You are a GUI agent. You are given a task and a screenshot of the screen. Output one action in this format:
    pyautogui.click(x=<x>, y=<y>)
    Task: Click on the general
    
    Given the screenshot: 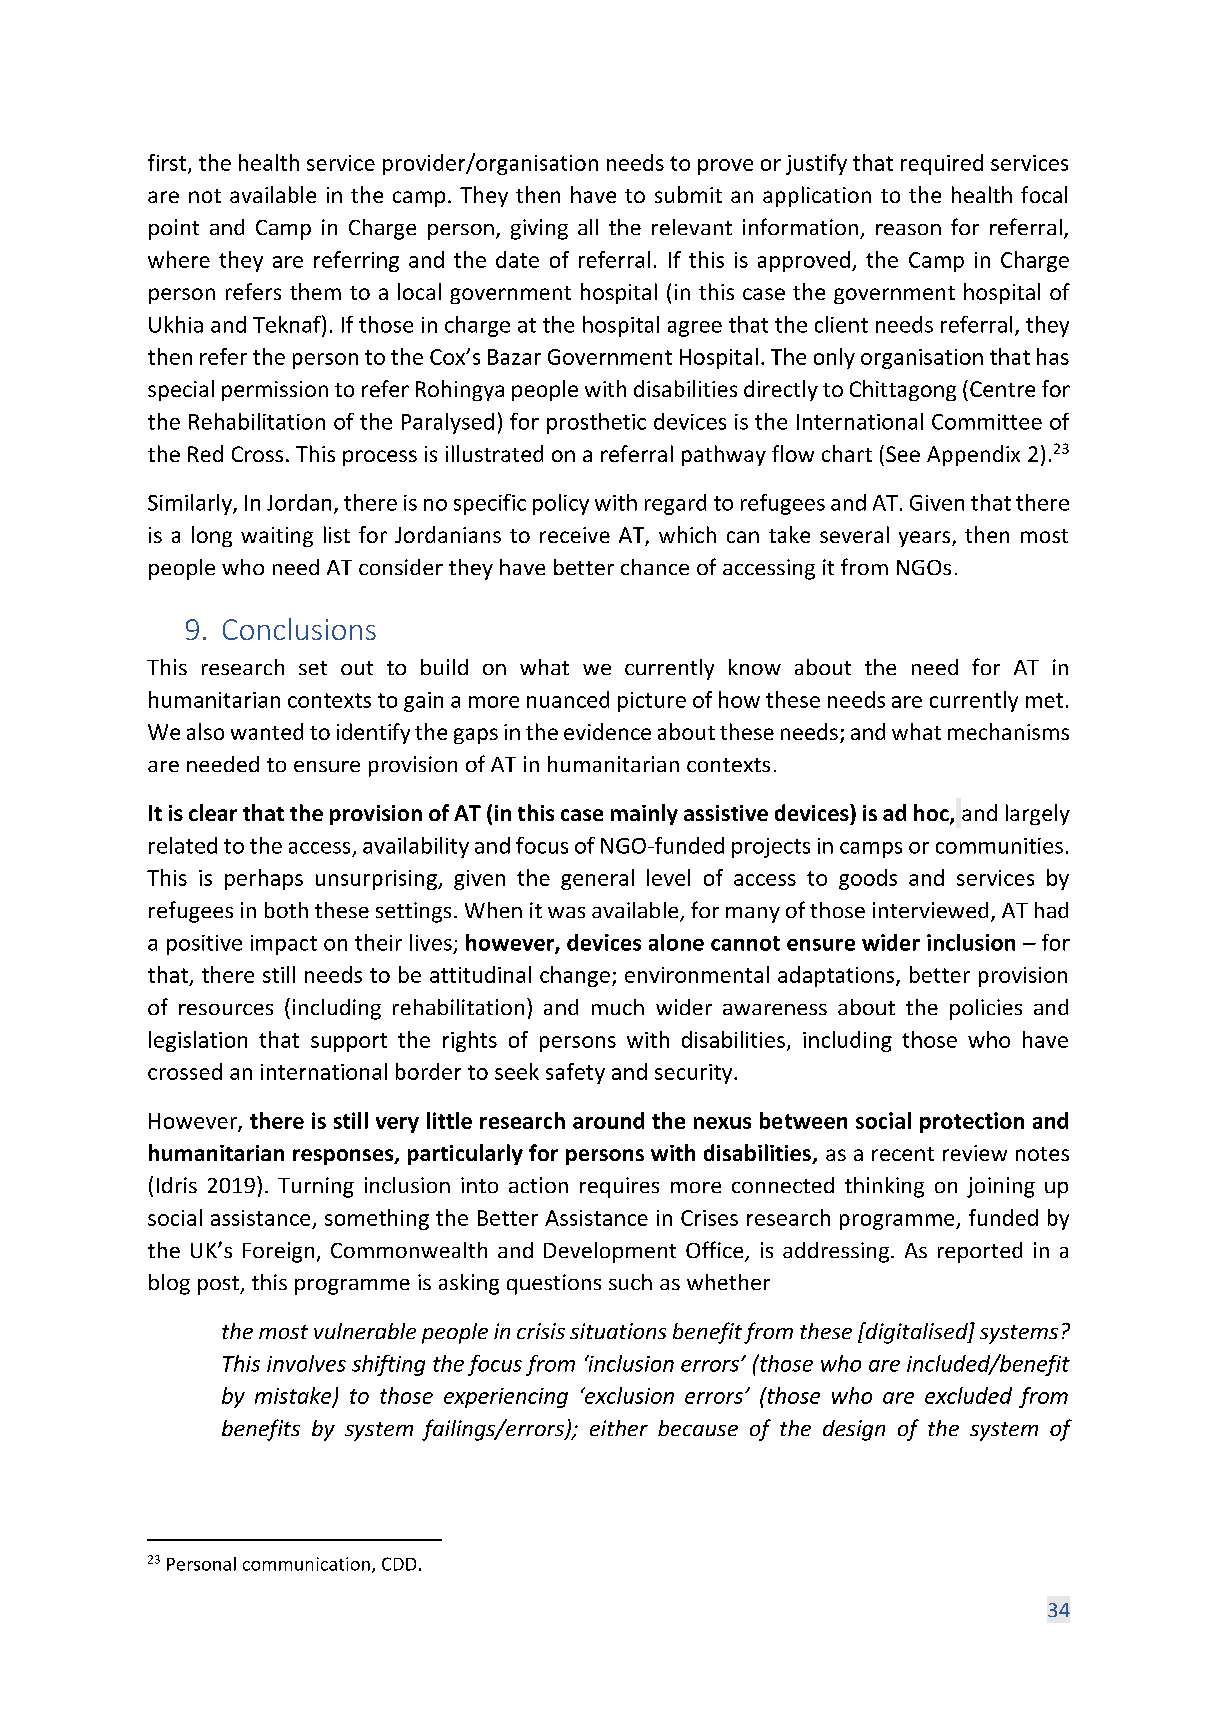 What is the action you would take?
    pyautogui.click(x=597, y=879)
